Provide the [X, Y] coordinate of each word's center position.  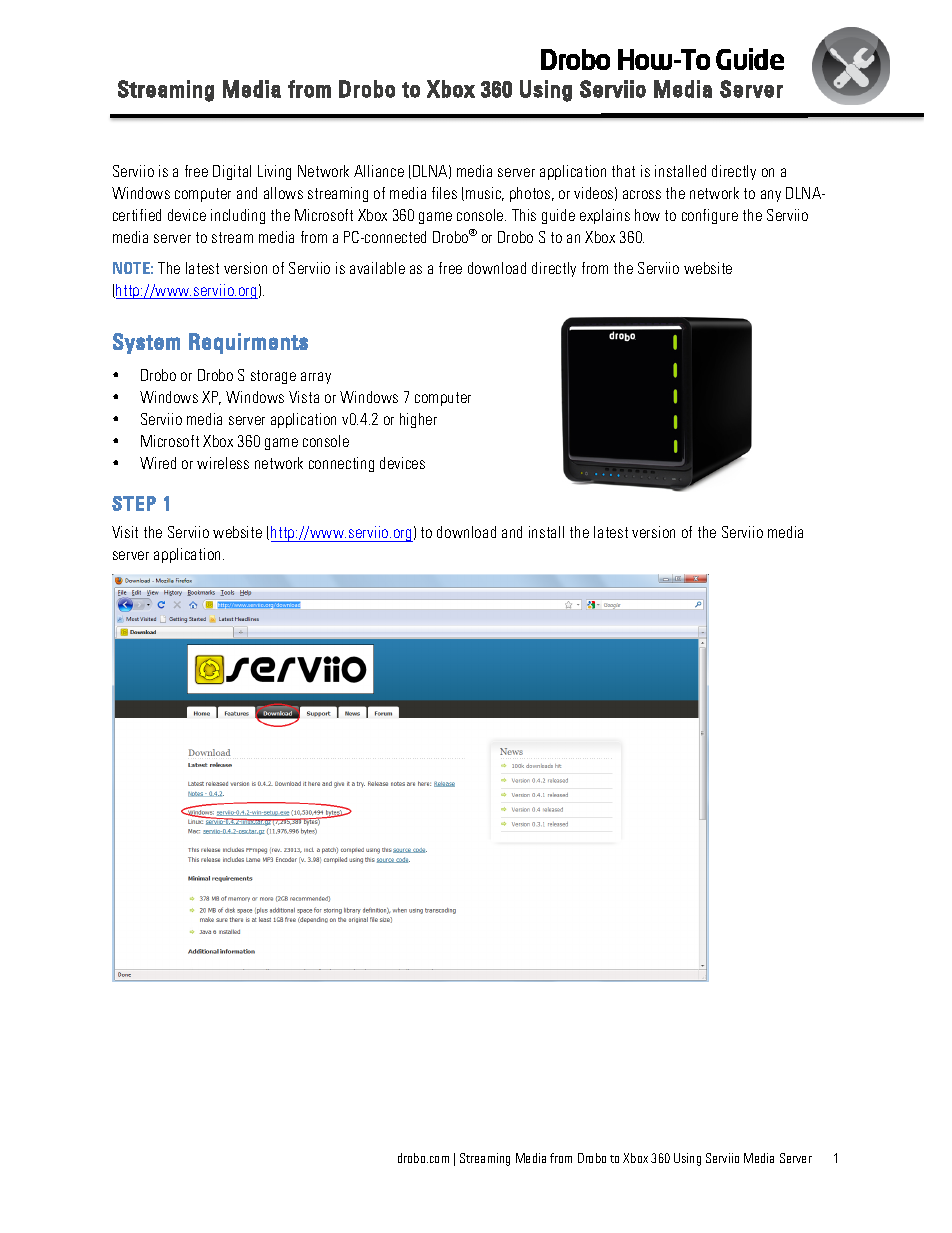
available [377, 268]
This [524, 215]
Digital [232, 172]
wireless [223, 463]
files [444, 193]
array [316, 378]
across [642, 194]
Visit [125, 532]
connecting [341, 464]
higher [418, 420]
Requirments [248, 343]
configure [710, 216]
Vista [304, 397]
